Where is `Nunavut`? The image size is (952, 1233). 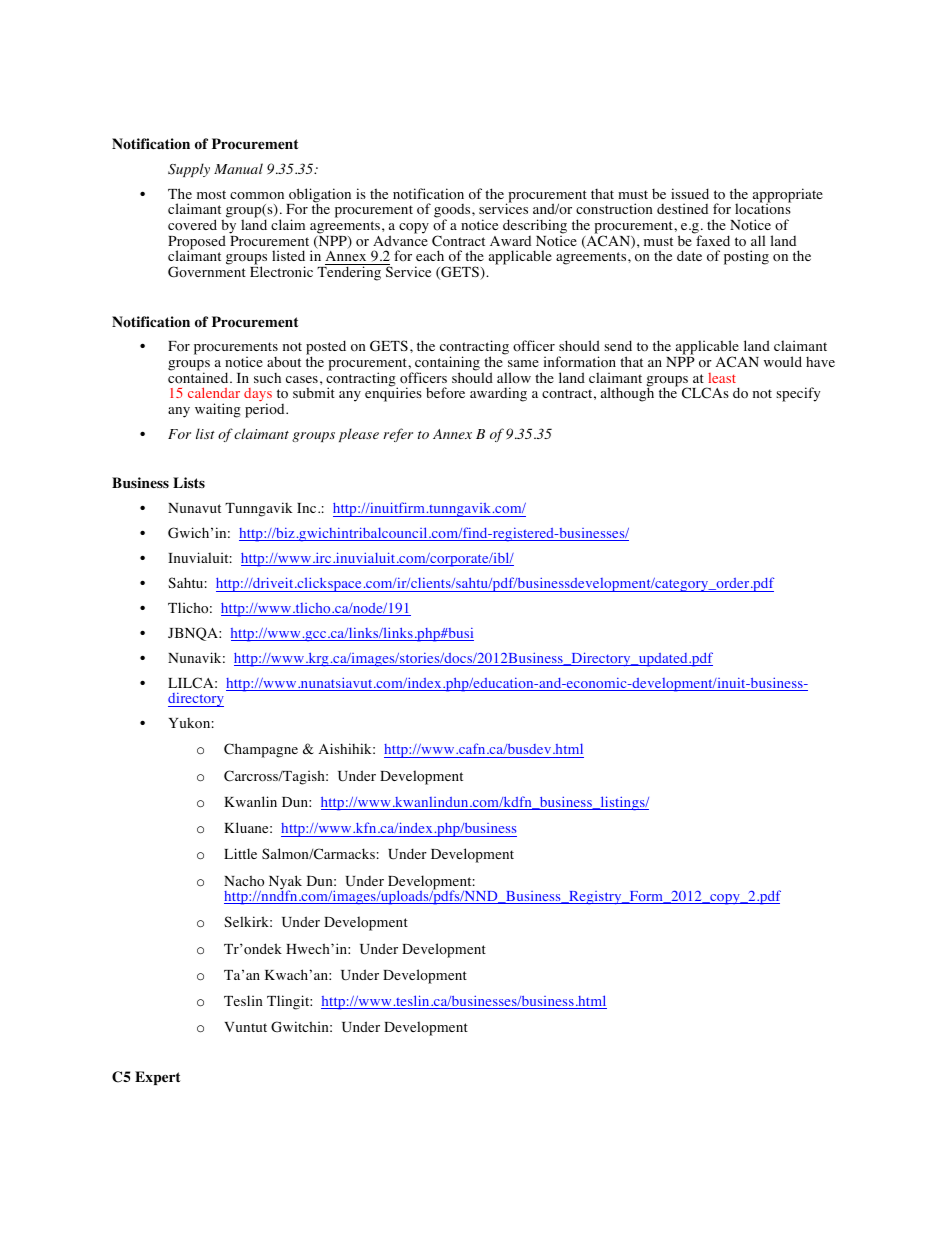 Nunavut is located at coordinates (194, 508).
